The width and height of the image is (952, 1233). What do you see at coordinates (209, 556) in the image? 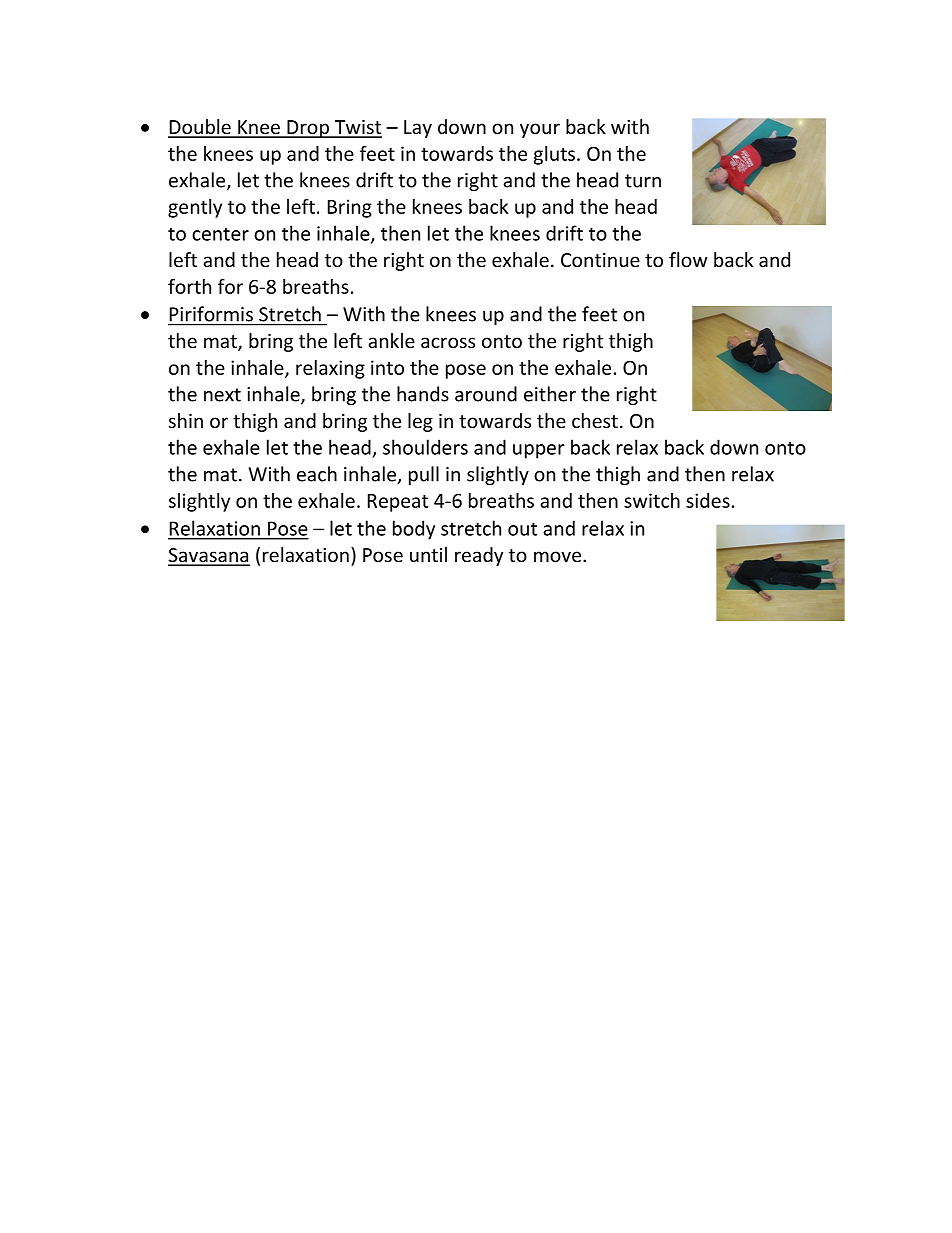
I see `Savasana` at bounding box center [209, 556].
